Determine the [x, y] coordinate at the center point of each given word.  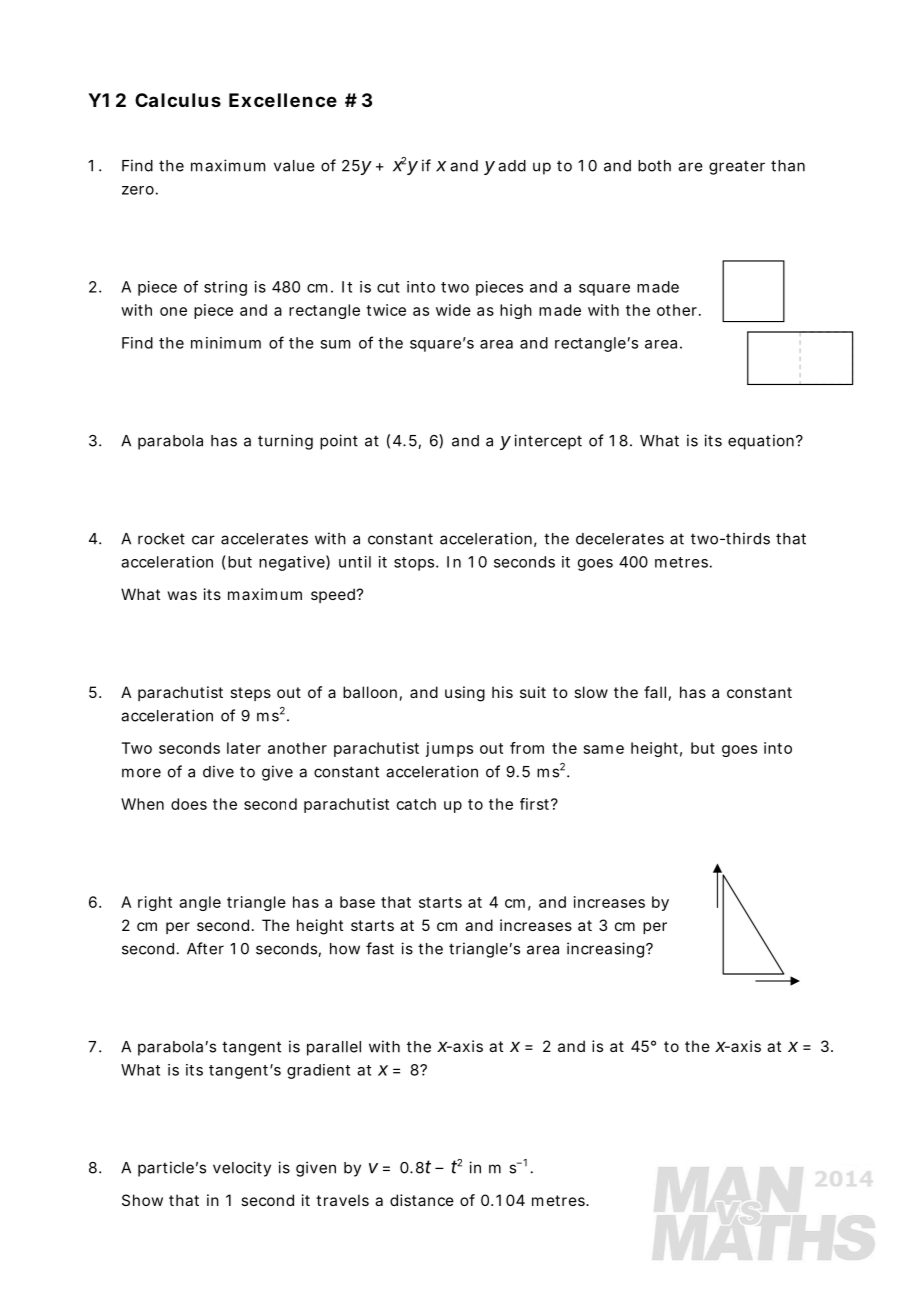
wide [453, 310]
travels [342, 1200]
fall [655, 692]
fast [380, 948]
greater [737, 167]
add [512, 166]
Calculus [178, 100]
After [205, 948]
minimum [226, 343]
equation [762, 442]
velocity [242, 1169]
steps [250, 694]
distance [422, 1200]
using [465, 694]
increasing [607, 950]
